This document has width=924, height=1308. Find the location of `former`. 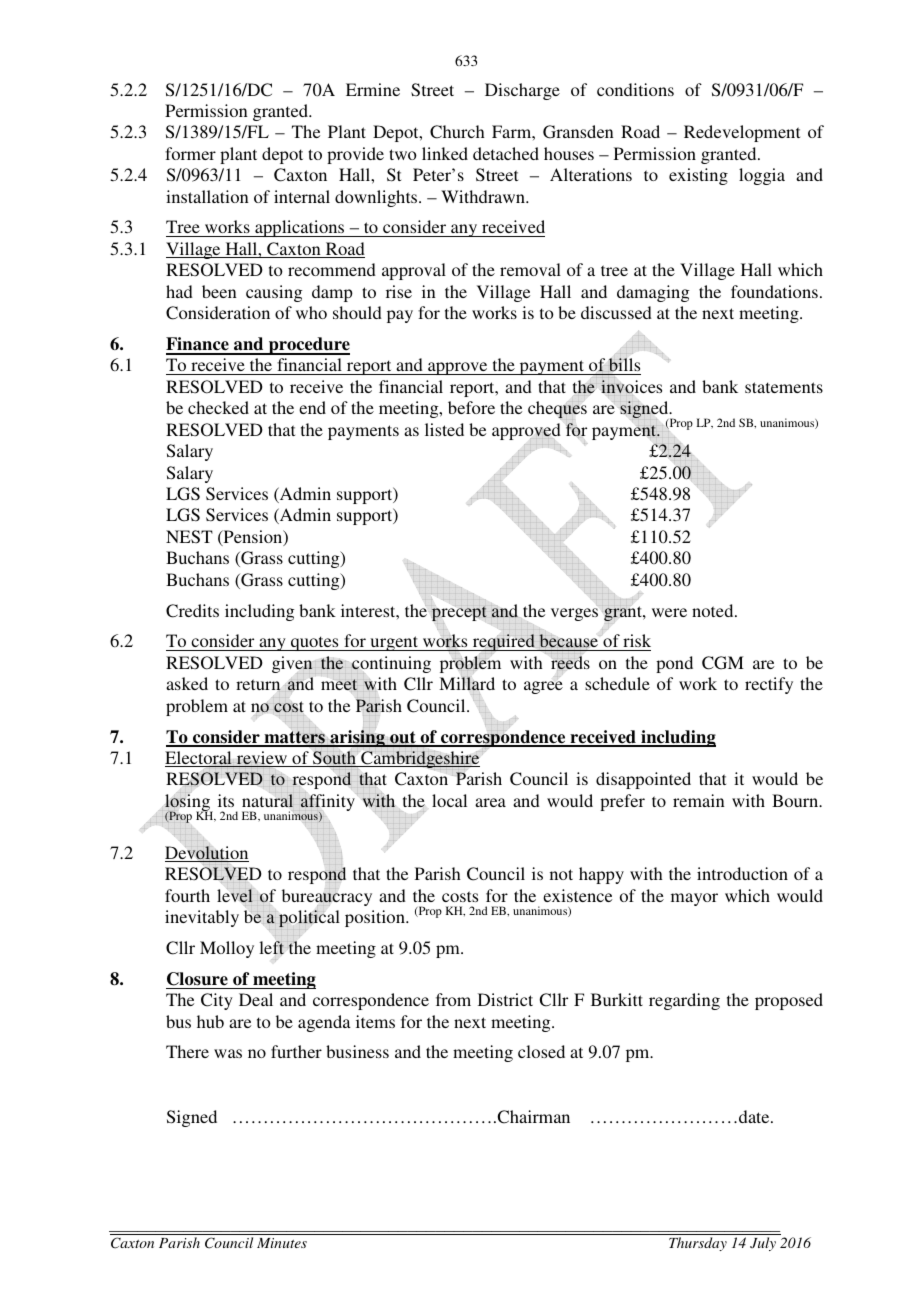

former is located at coordinates (190, 153).
